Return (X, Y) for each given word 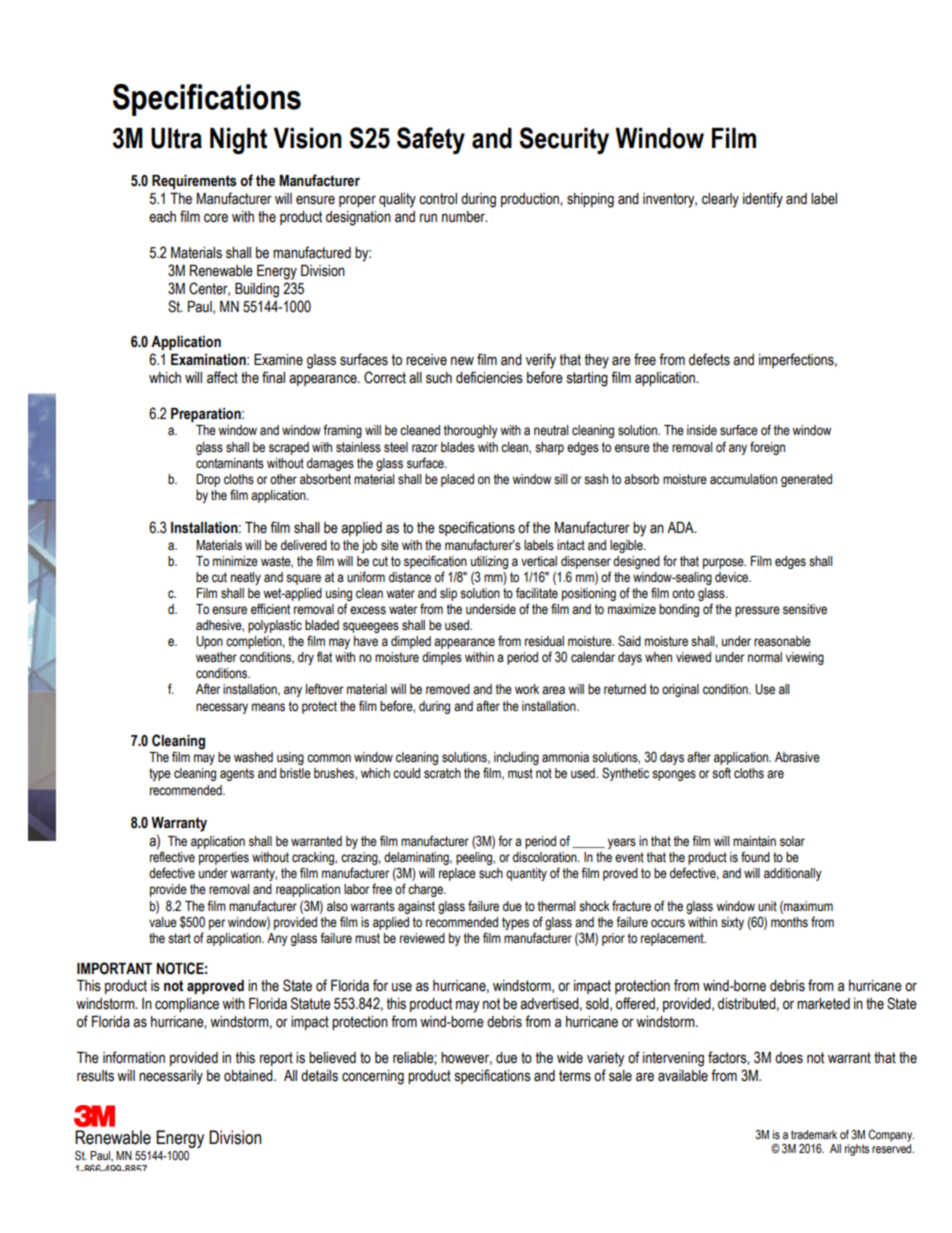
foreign (767, 448)
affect (222, 377)
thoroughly (470, 431)
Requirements (194, 182)
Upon (209, 642)
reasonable (782, 641)
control (438, 199)
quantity (526, 874)
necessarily (171, 1077)
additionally (793, 874)
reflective (172, 857)
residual (544, 641)
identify (763, 200)
